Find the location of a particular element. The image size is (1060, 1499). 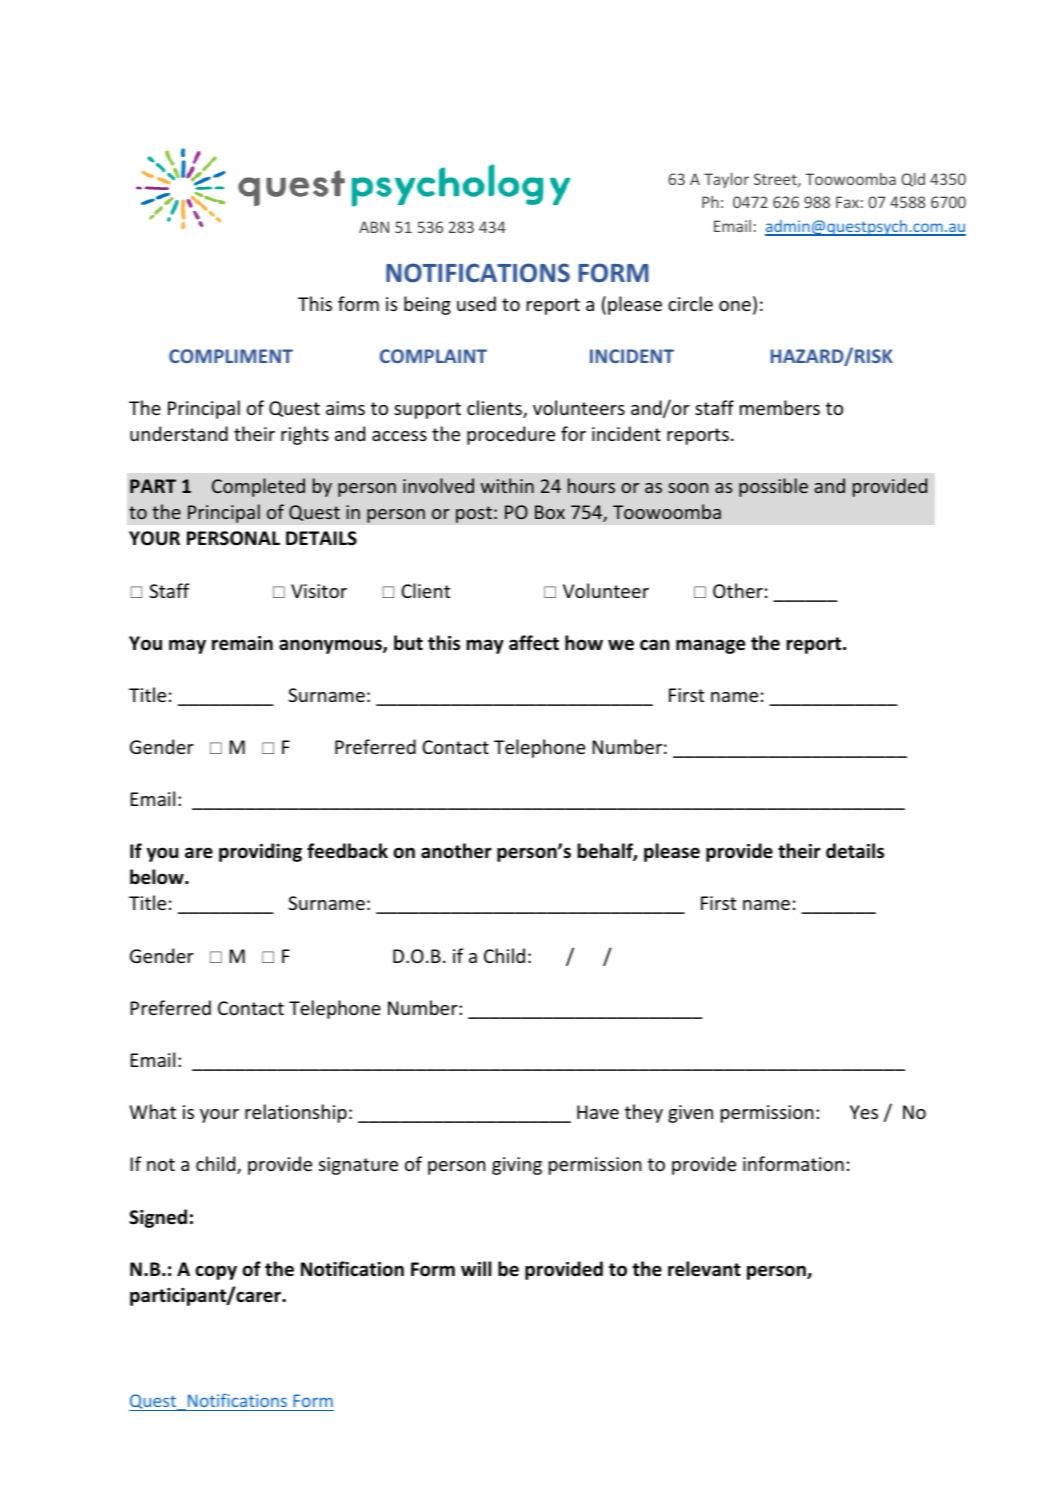

Yes is located at coordinates (864, 1112).
